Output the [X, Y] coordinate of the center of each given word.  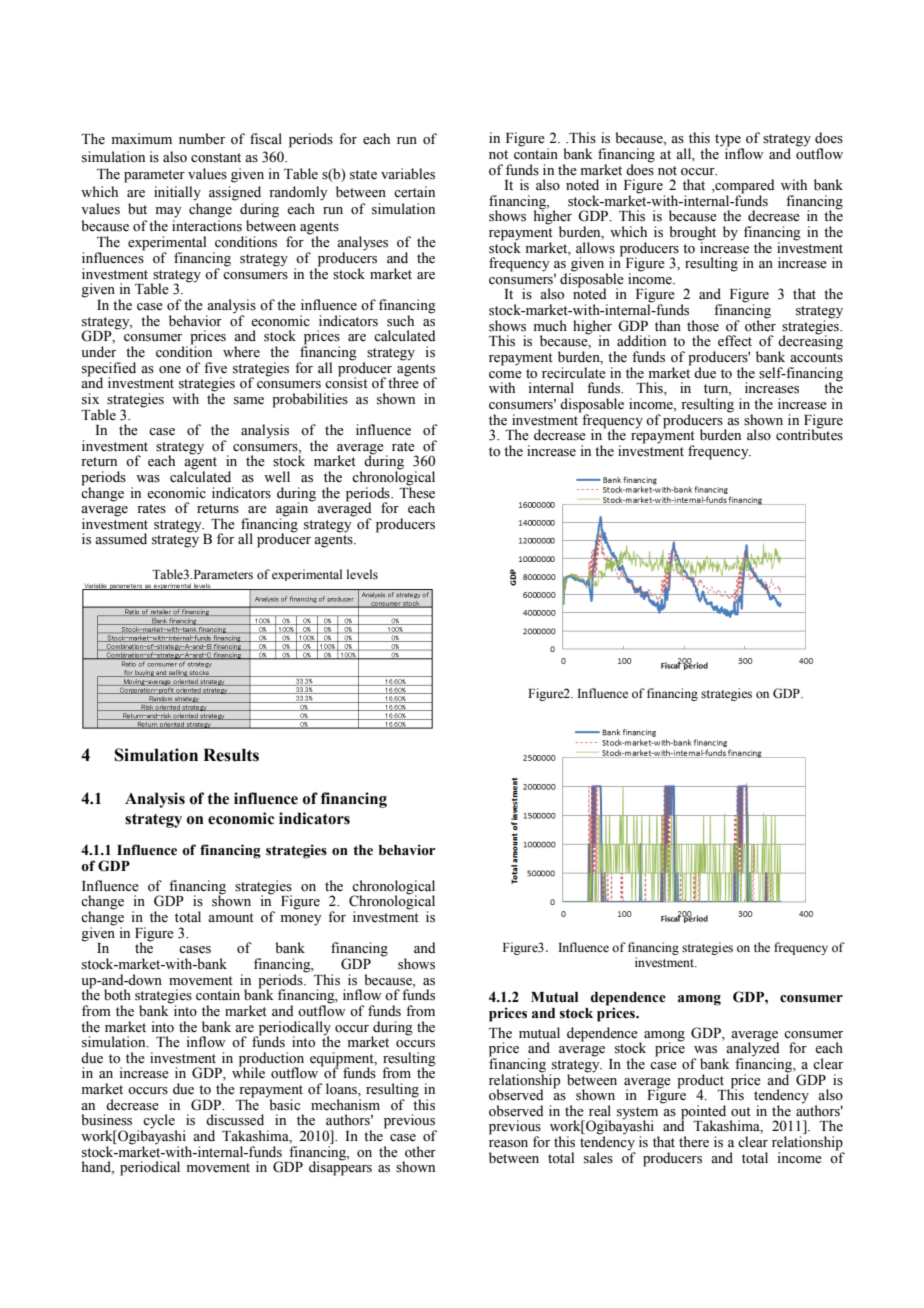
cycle [159, 1122]
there [694, 1142]
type [729, 141]
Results [231, 755]
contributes [809, 434]
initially [177, 193]
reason [508, 1144]
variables [408, 174]
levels [362, 574]
